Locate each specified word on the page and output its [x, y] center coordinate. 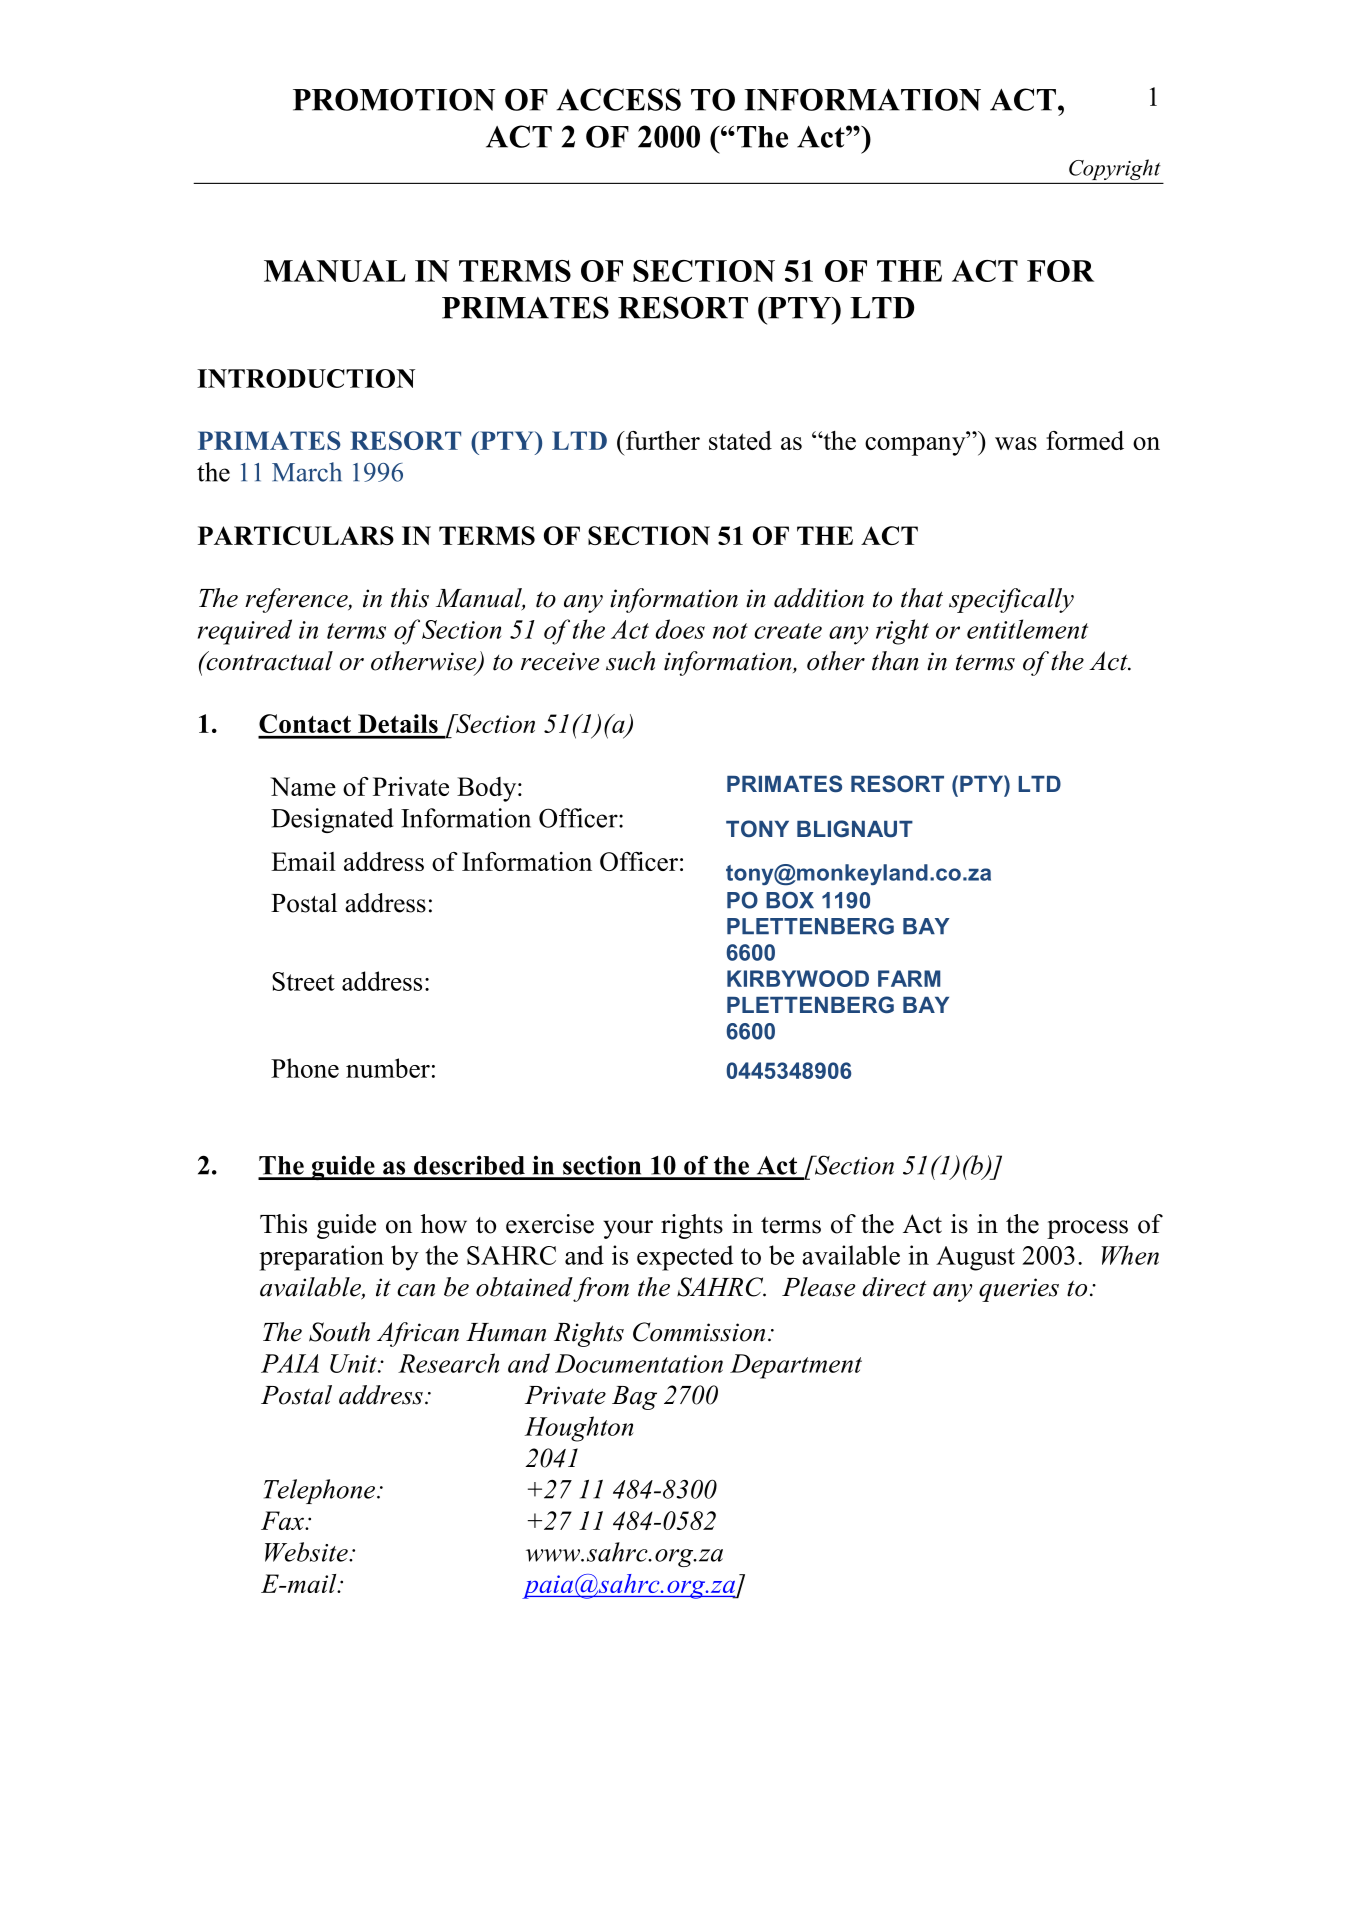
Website [307, 1552]
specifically [1011, 600]
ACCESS [618, 99]
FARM [909, 978]
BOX [790, 900]
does [680, 629]
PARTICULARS [296, 535]
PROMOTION [394, 99]
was [1016, 443]
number [388, 1068]
